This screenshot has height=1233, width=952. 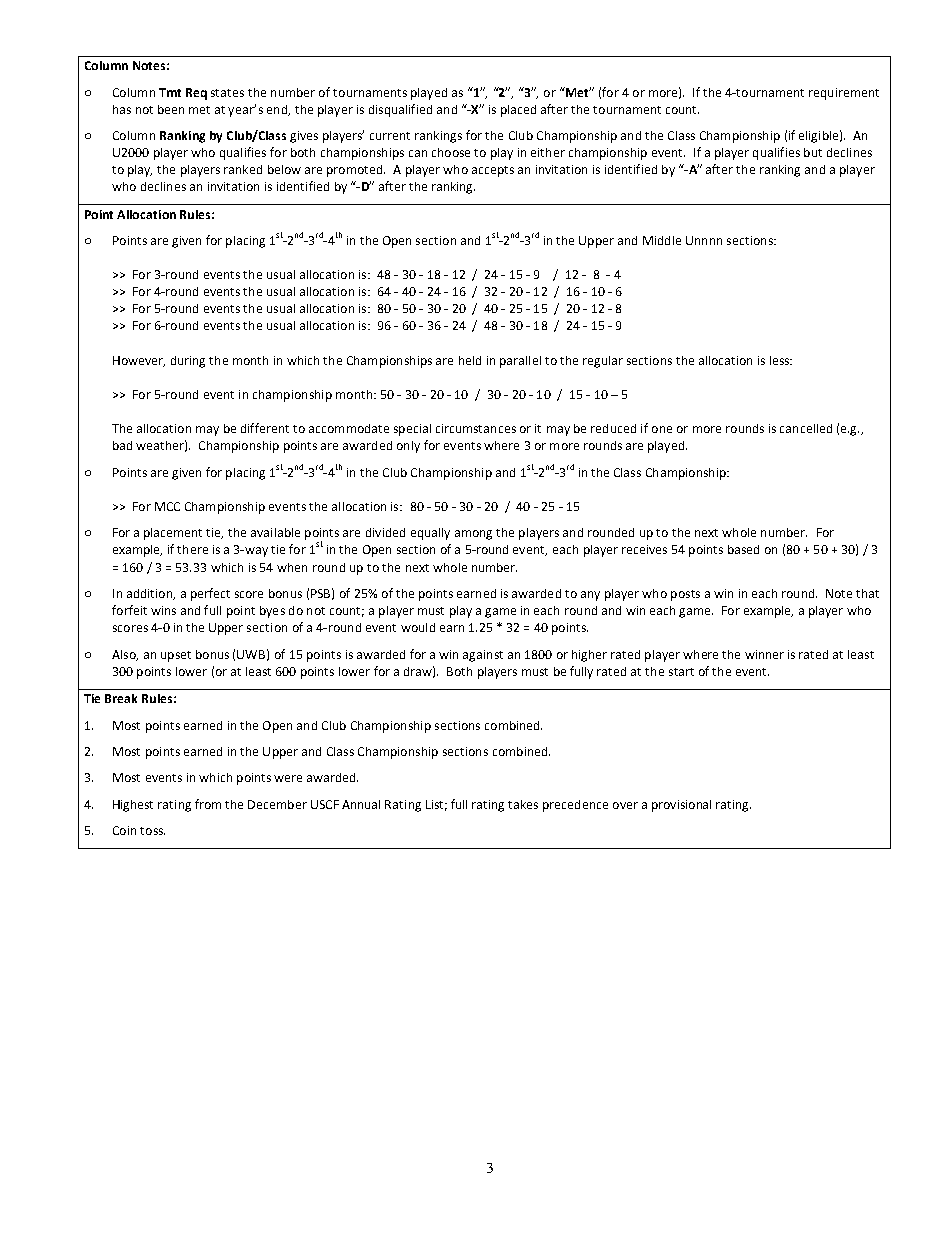 I want to click on from, so click(x=208, y=804).
